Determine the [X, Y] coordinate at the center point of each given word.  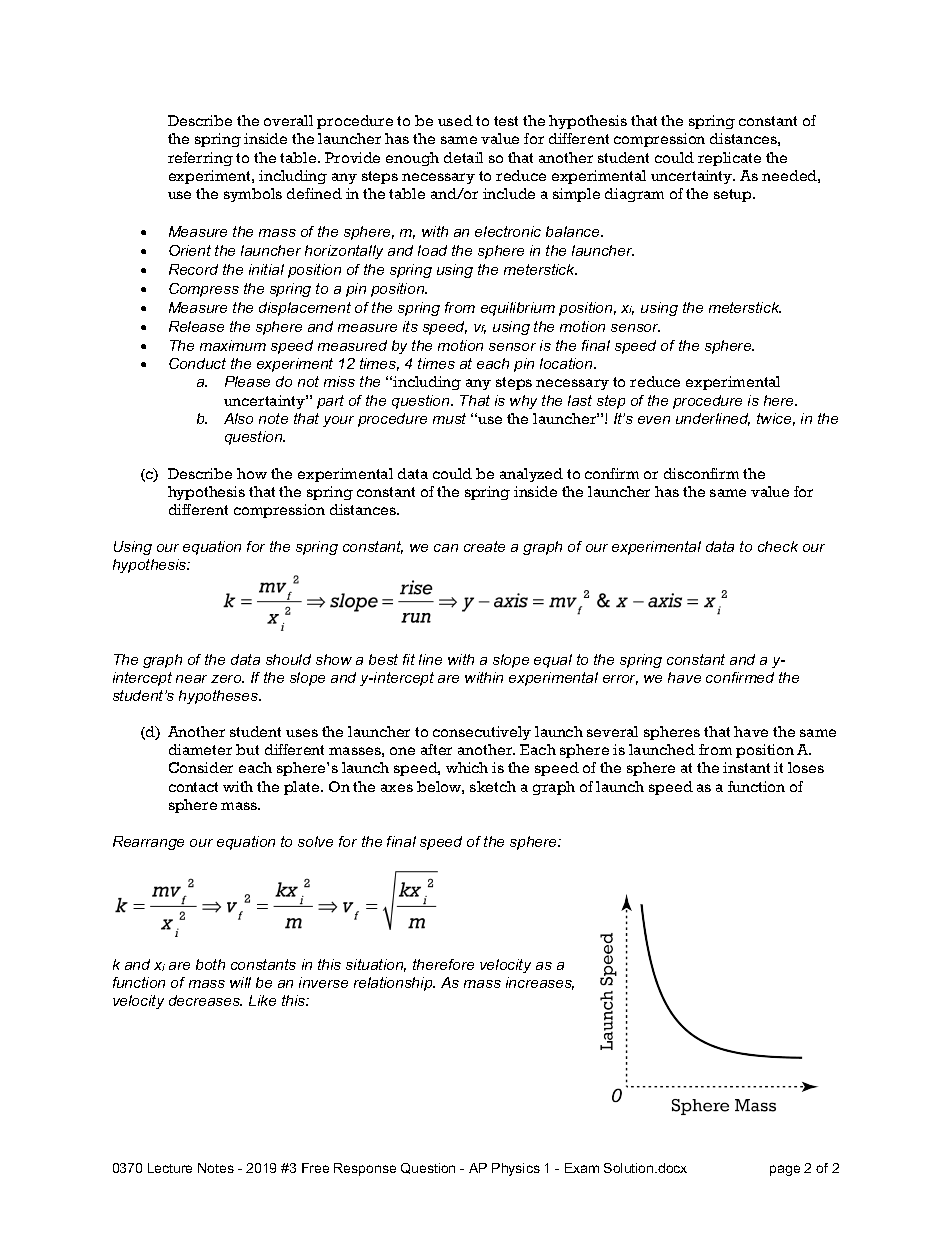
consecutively [482, 733]
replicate [729, 159]
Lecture [170, 1168]
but [247, 749]
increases [540, 983]
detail [463, 157]
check [778, 546]
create [484, 546]
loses [806, 767]
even [654, 420]
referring [200, 159]
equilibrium [518, 309]
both [210, 964]
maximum [233, 345]
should [288, 659]
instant [746, 767]
